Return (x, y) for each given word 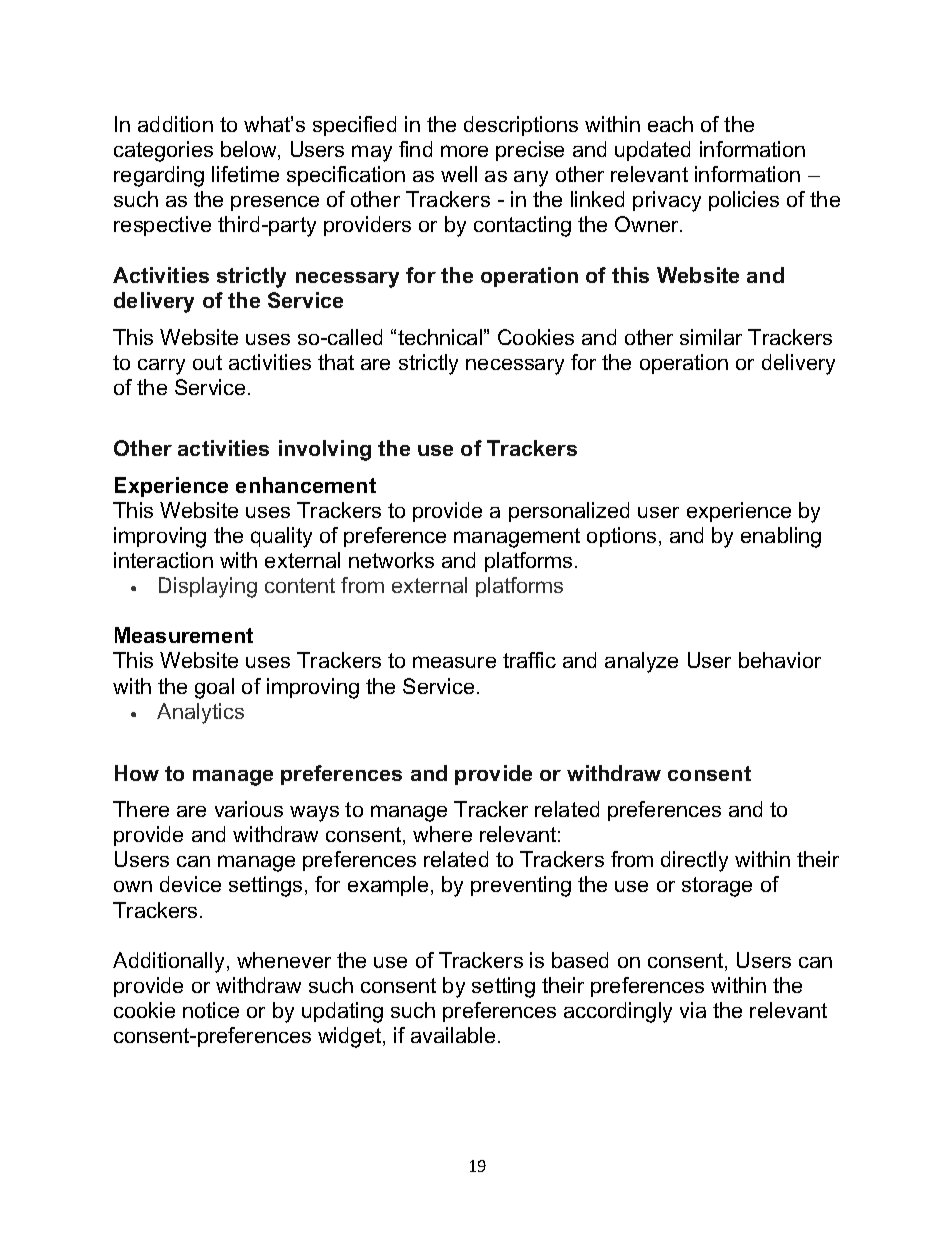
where (442, 834)
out (207, 362)
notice (211, 1010)
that (336, 362)
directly (694, 861)
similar (711, 337)
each (670, 124)
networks (391, 560)
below (250, 150)
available (453, 1035)
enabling (781, 537)
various (249, 809)
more (464, 151)
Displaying (208, 587)
